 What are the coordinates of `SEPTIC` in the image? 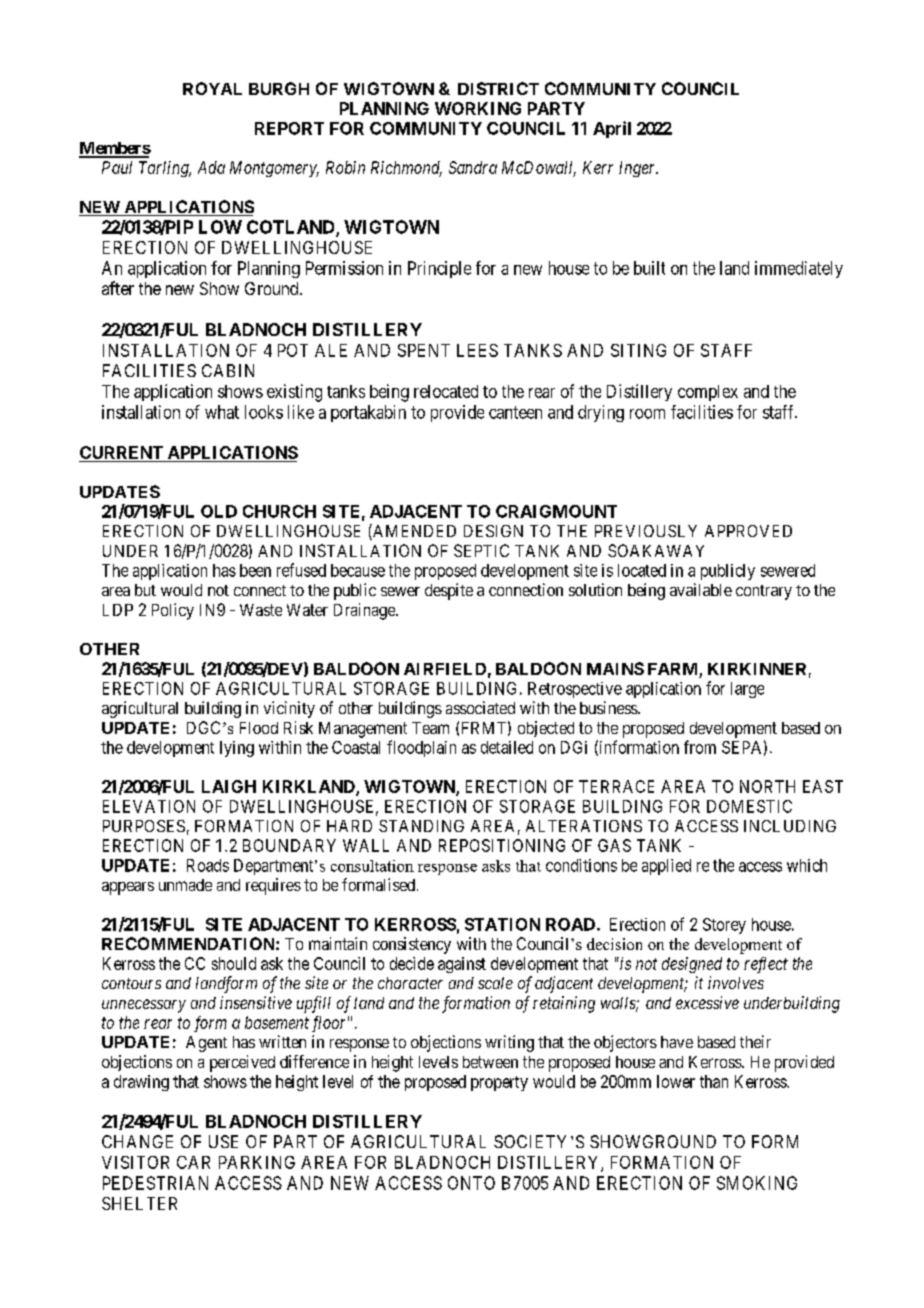 It's located at (481, 550).
